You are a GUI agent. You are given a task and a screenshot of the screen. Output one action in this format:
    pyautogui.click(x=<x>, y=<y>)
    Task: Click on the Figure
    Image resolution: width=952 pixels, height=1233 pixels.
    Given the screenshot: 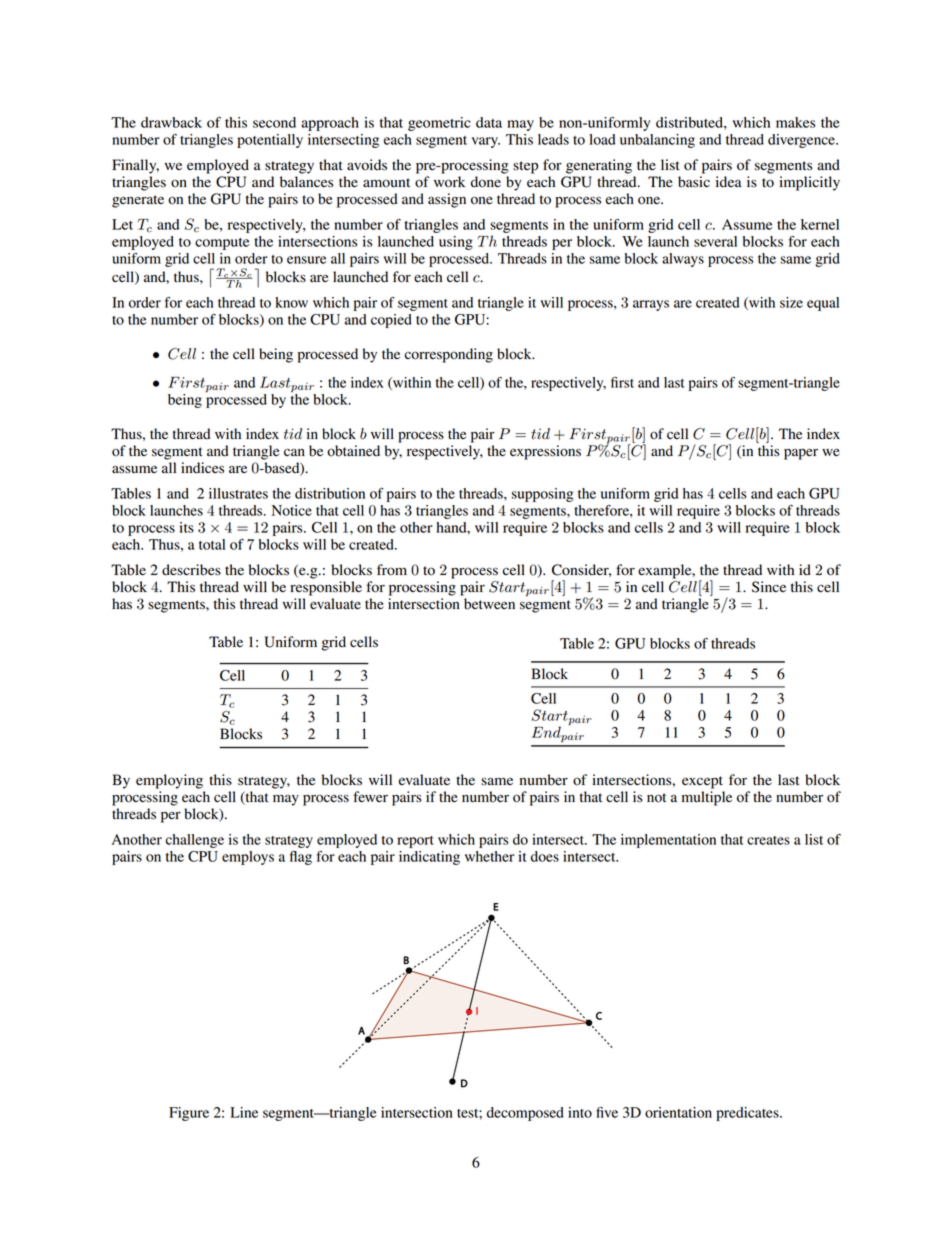 What is the action you would take?
    pyautogui.click(x=189, y=1114)
